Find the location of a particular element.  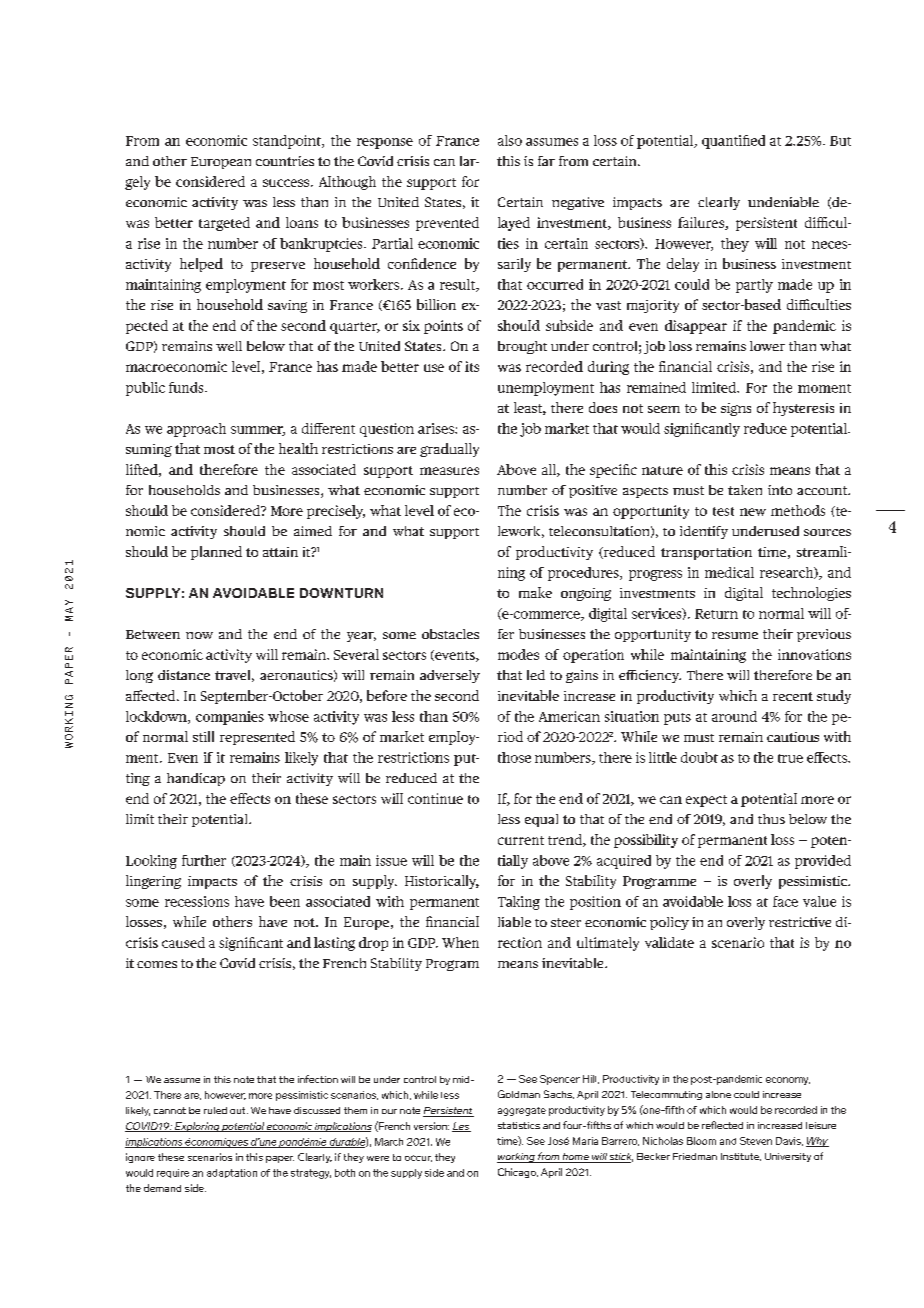

also is located at coordinates (510, 140).
